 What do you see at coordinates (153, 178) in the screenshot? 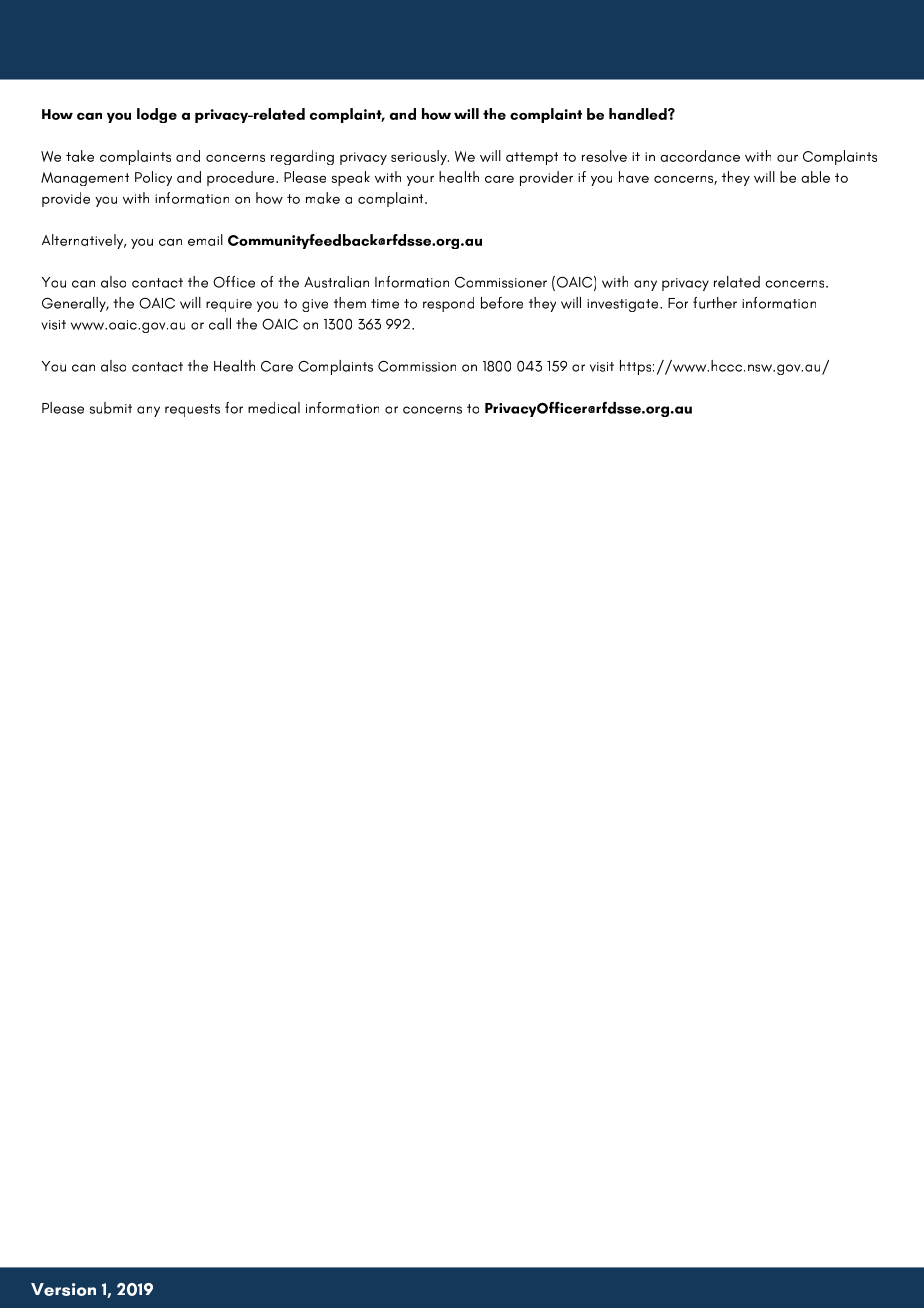
I see `Policy` at bounding box center [153, 178].
